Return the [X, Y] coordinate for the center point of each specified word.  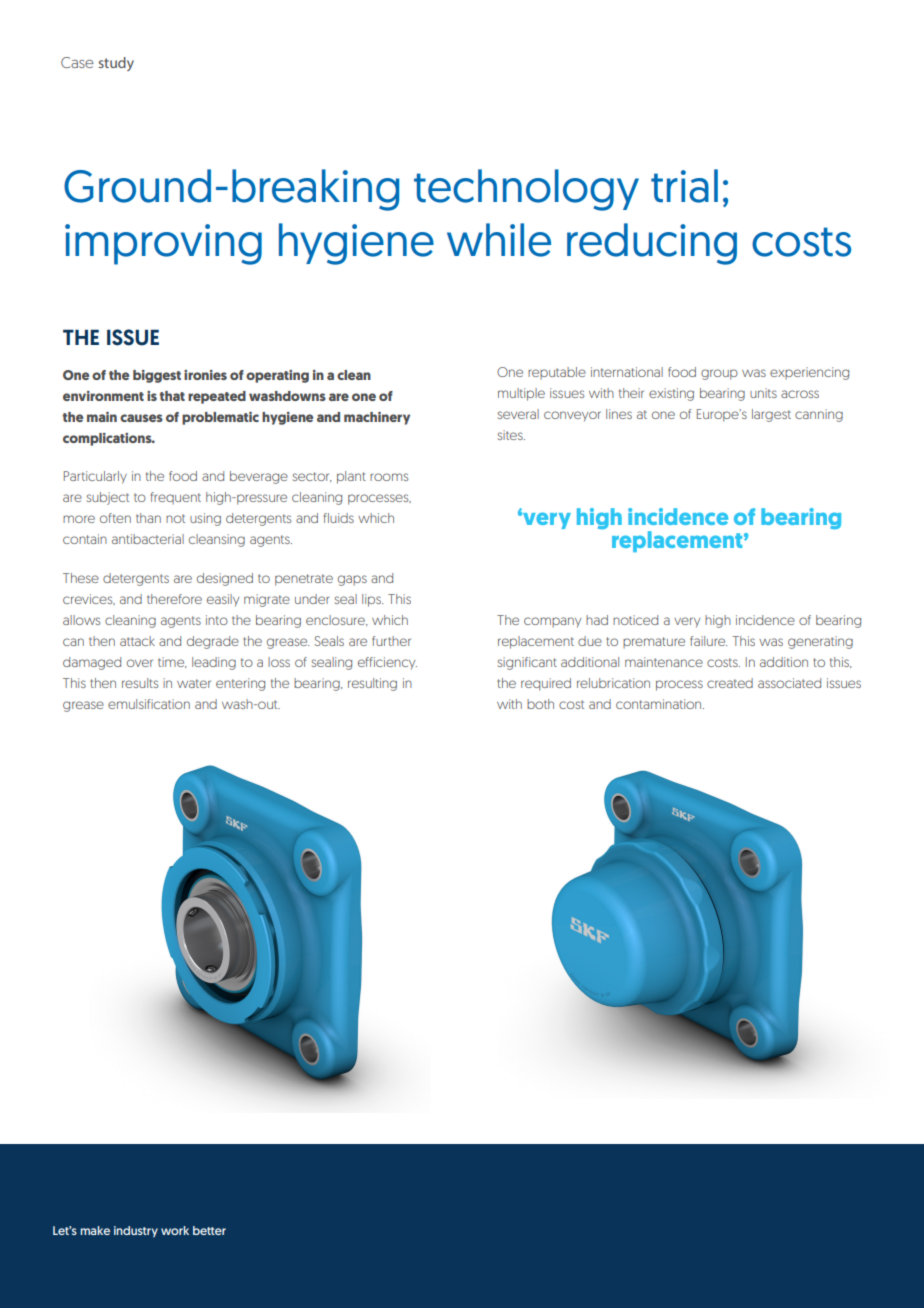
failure [708, 641]
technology [526, 190]
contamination [660, 704]
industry [136, 1231]
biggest [157, 376]
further [391, 641]
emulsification [149, 704]
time [172, 662]
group [719, 374]
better [209, 1230]
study [116, 64]
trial [684, 186]
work [175, 1230]
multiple [521, 394]
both [540, 704]
